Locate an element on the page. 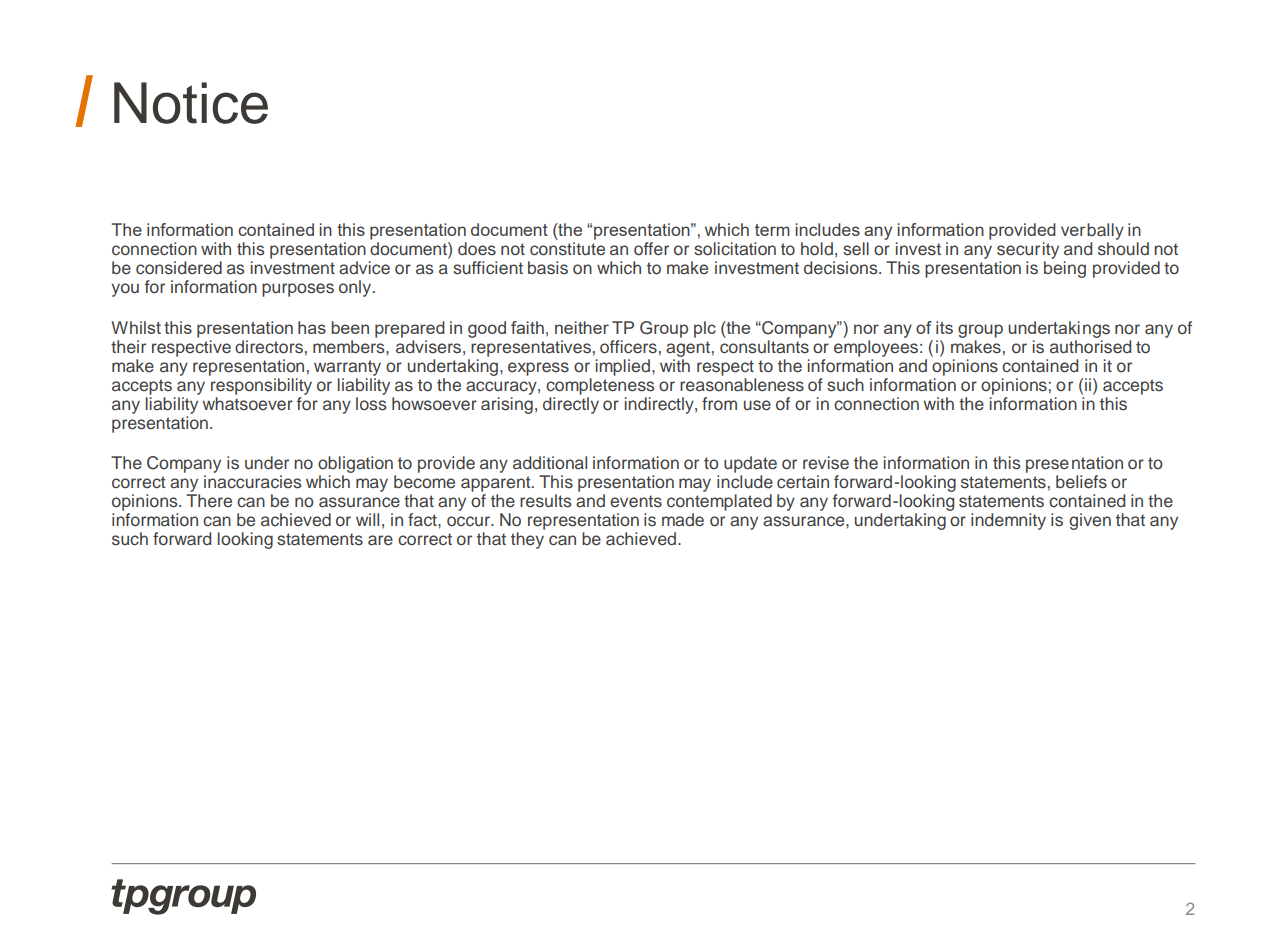 The image size is (1270, 952). authorised is located at coordinates (1090, 347).
